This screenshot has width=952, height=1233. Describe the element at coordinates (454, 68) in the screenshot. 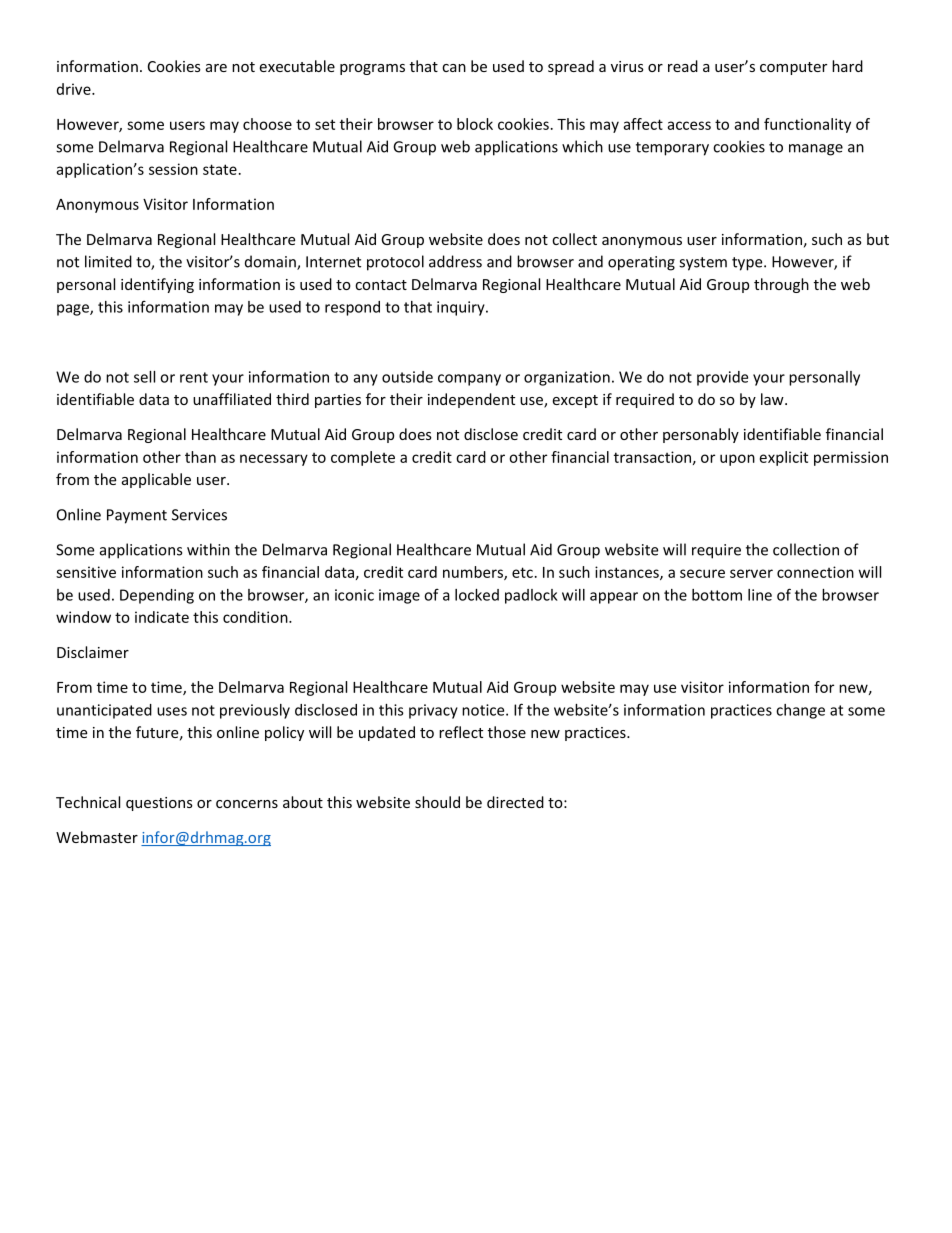

I see `can` at that location.
